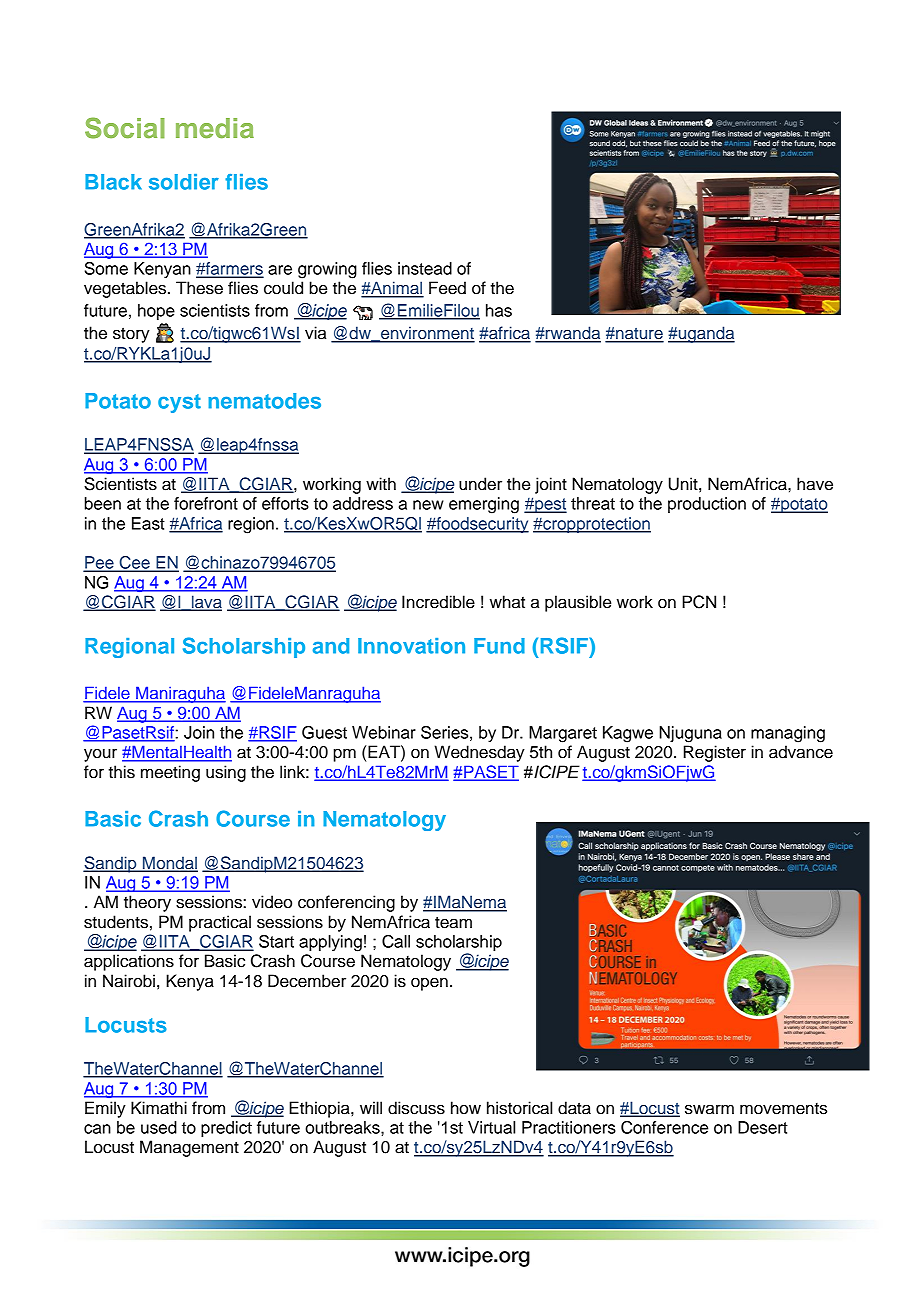 The height and width of the screenshot is (1309, 924). What do you see at coordinates (159, 1127) in the screenshot?
I see `used` at bounding box center [159, 1127].
